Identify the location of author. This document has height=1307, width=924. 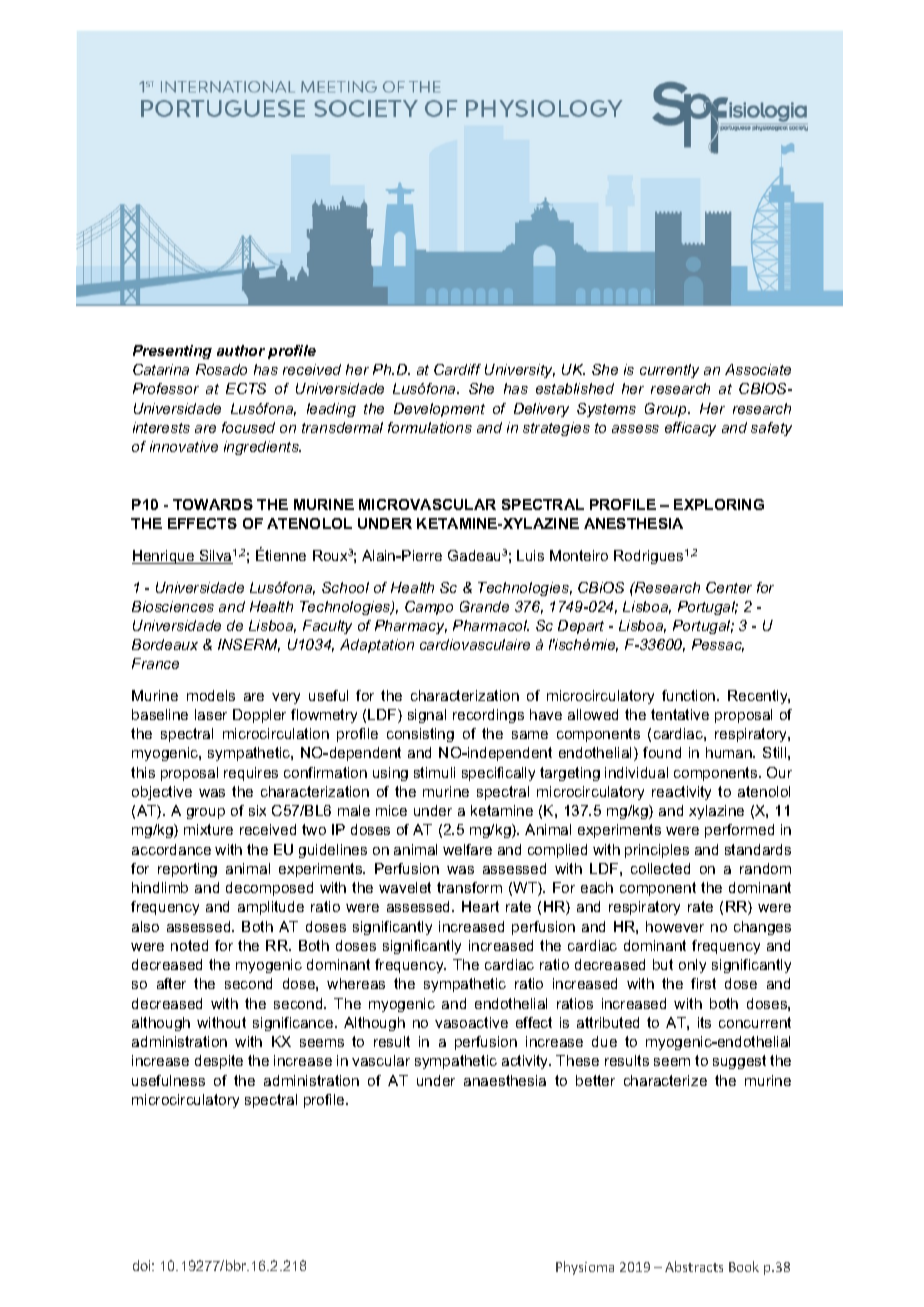
(241, 350).
